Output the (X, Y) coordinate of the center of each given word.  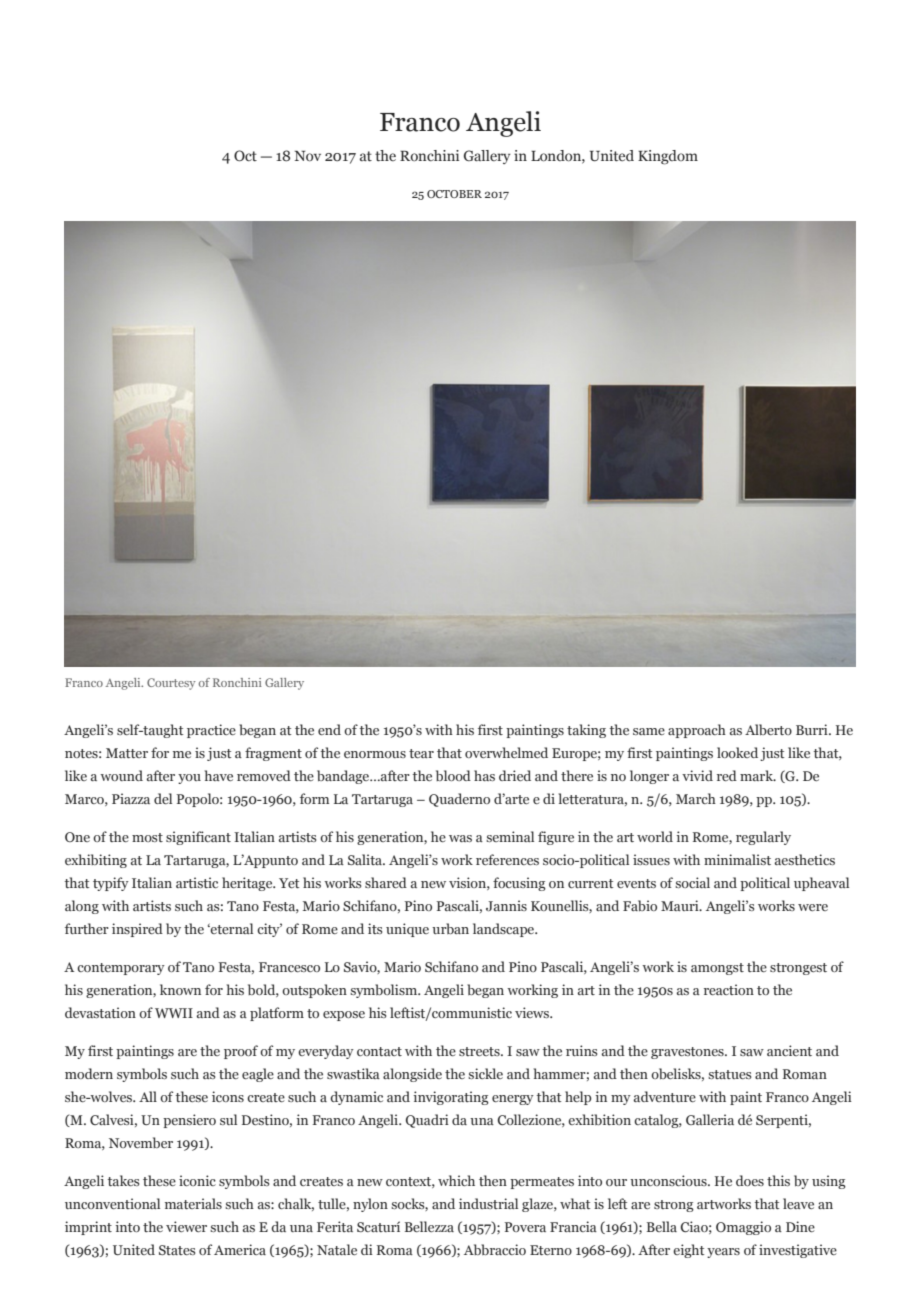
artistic (197, 882)
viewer (186, 1226)
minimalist (737, 859)
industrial (488, 1203)
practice (211, 731)
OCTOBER (454, 194)
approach (697, 731)
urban (450, 928)
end (329, 729)
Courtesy (171, 684)
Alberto (768, 729)
